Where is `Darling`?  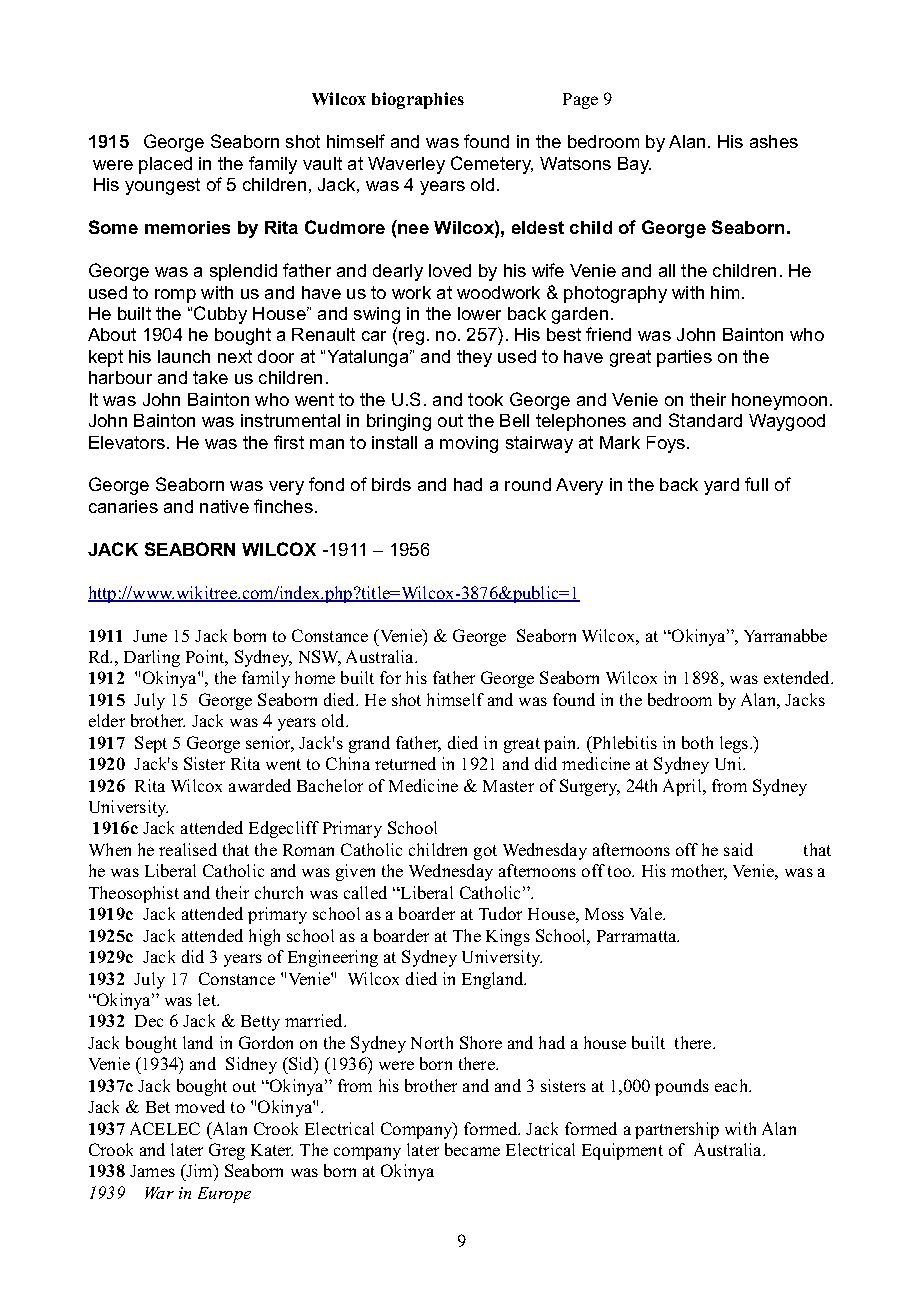
Darling is located at coordinates (152, 658).
